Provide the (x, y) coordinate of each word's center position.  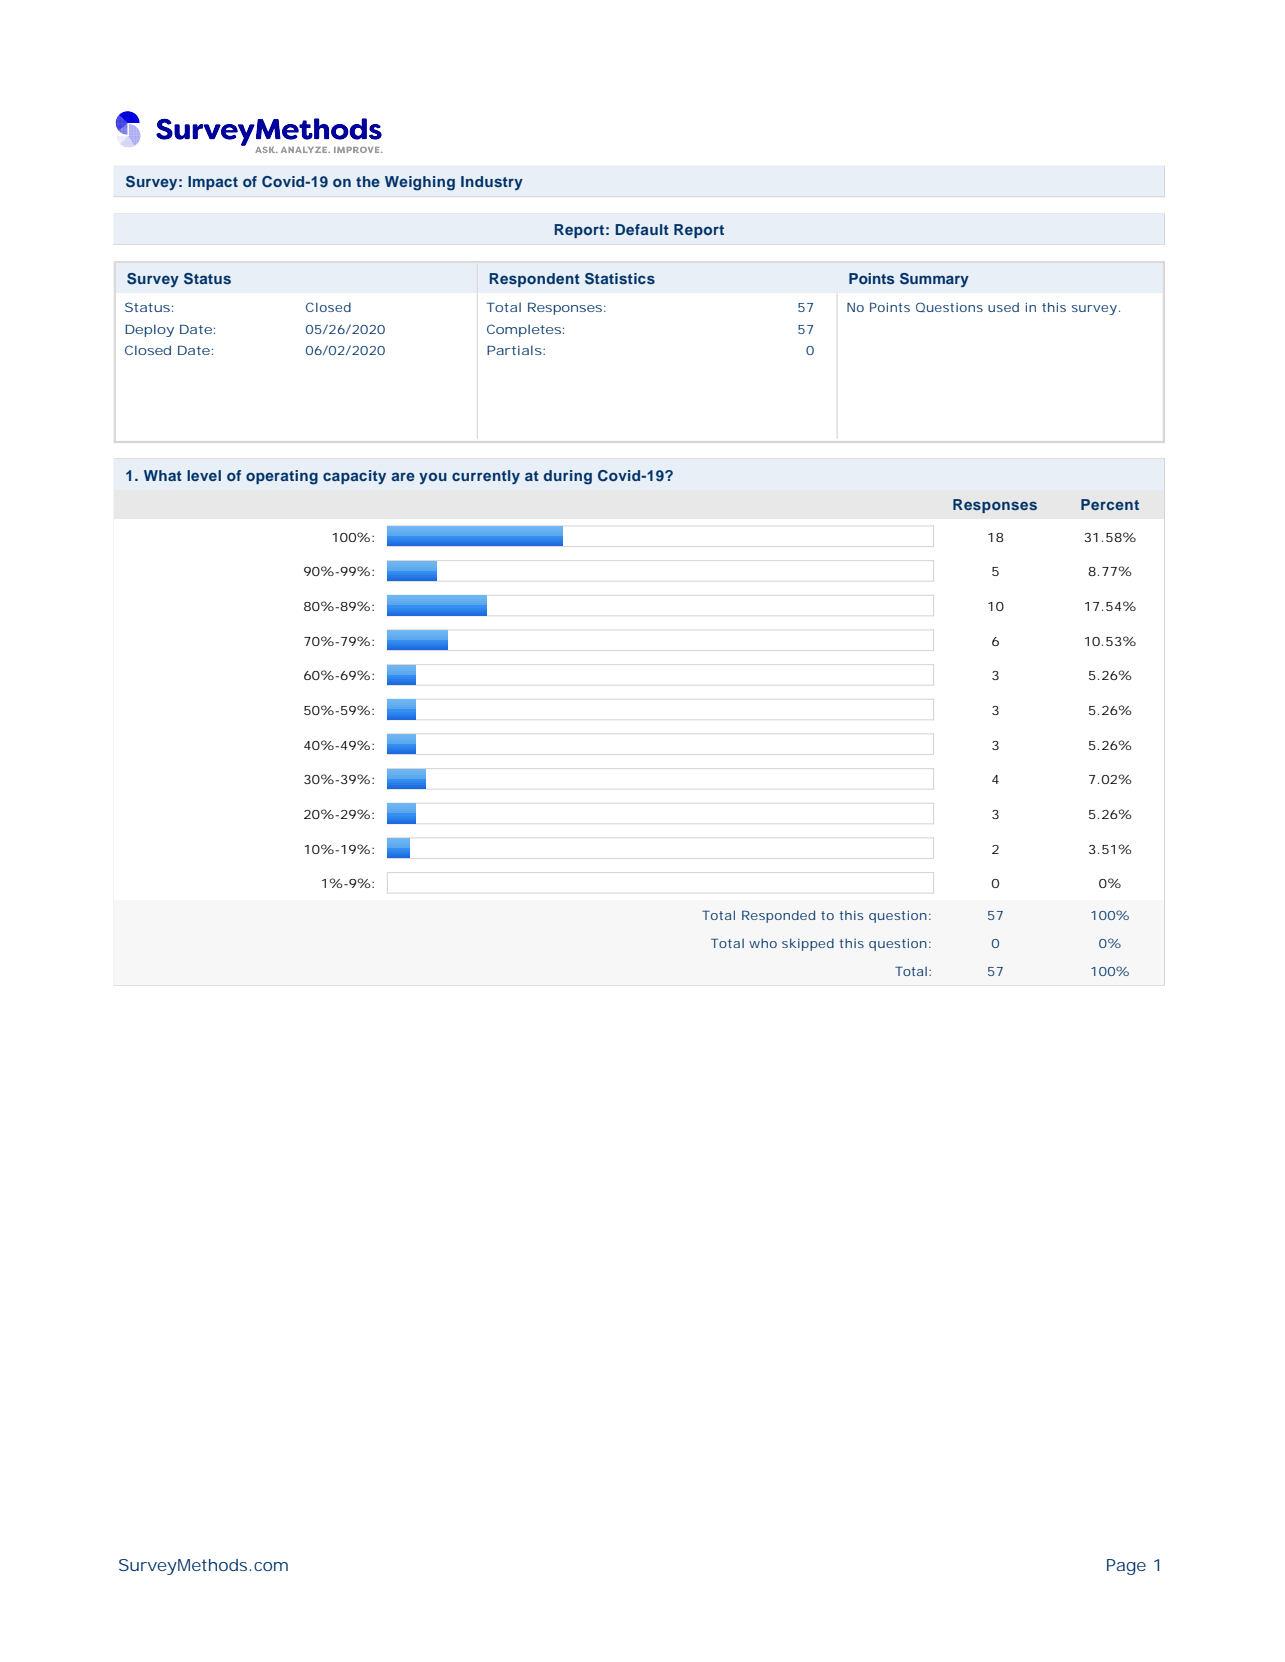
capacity (354, 477)
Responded (778, 916)
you (433, 478)
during (568, 477)
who (763, 943)
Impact (213, 183)
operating (282, 477)
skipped (808, 944)
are (403, 476)
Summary (934, 280)
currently (486, 477)
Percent (1110, 504)
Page (1126, 1567)
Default (642, 229)
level (204, 475)
